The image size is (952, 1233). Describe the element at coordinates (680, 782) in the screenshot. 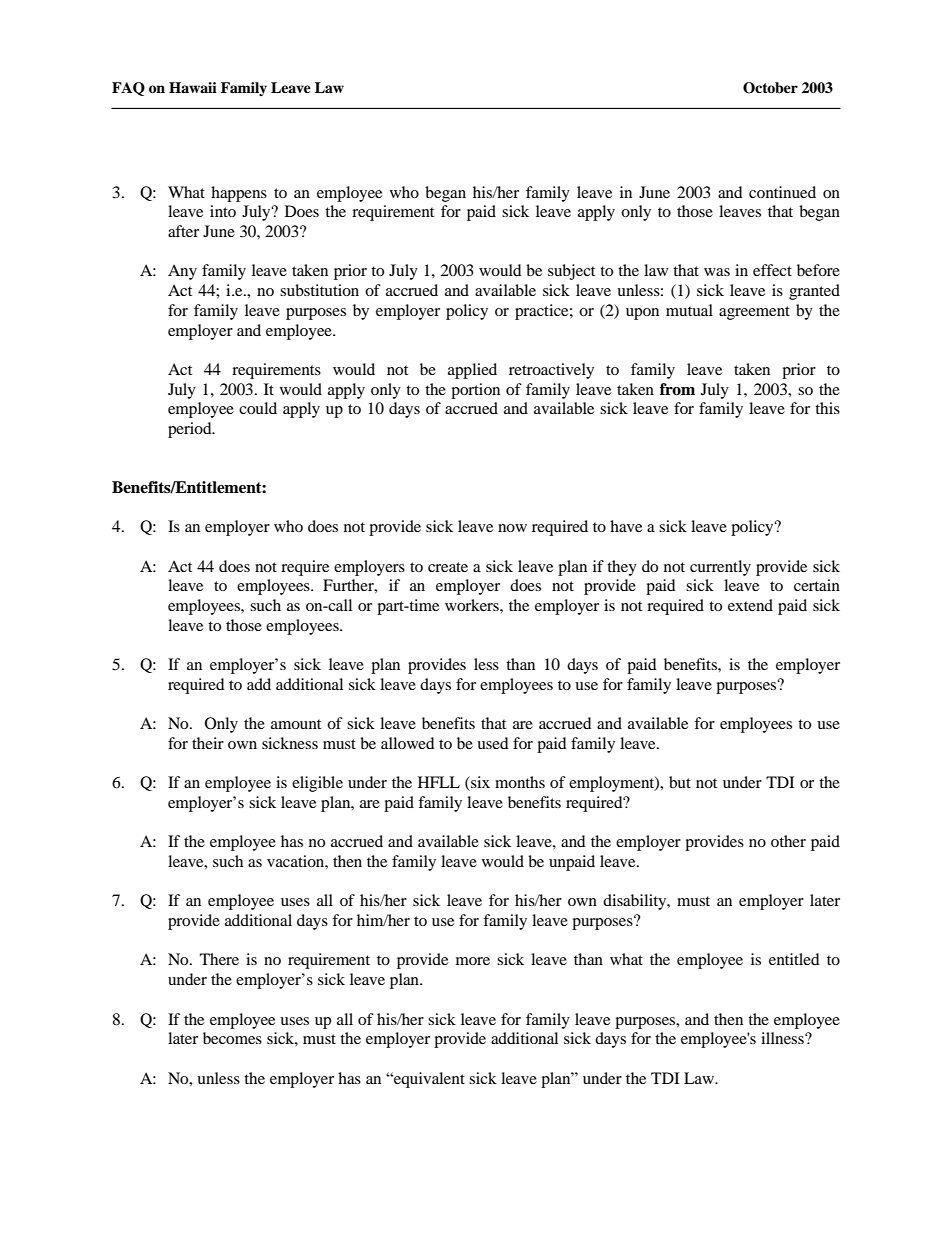

I see `but` at that location.
